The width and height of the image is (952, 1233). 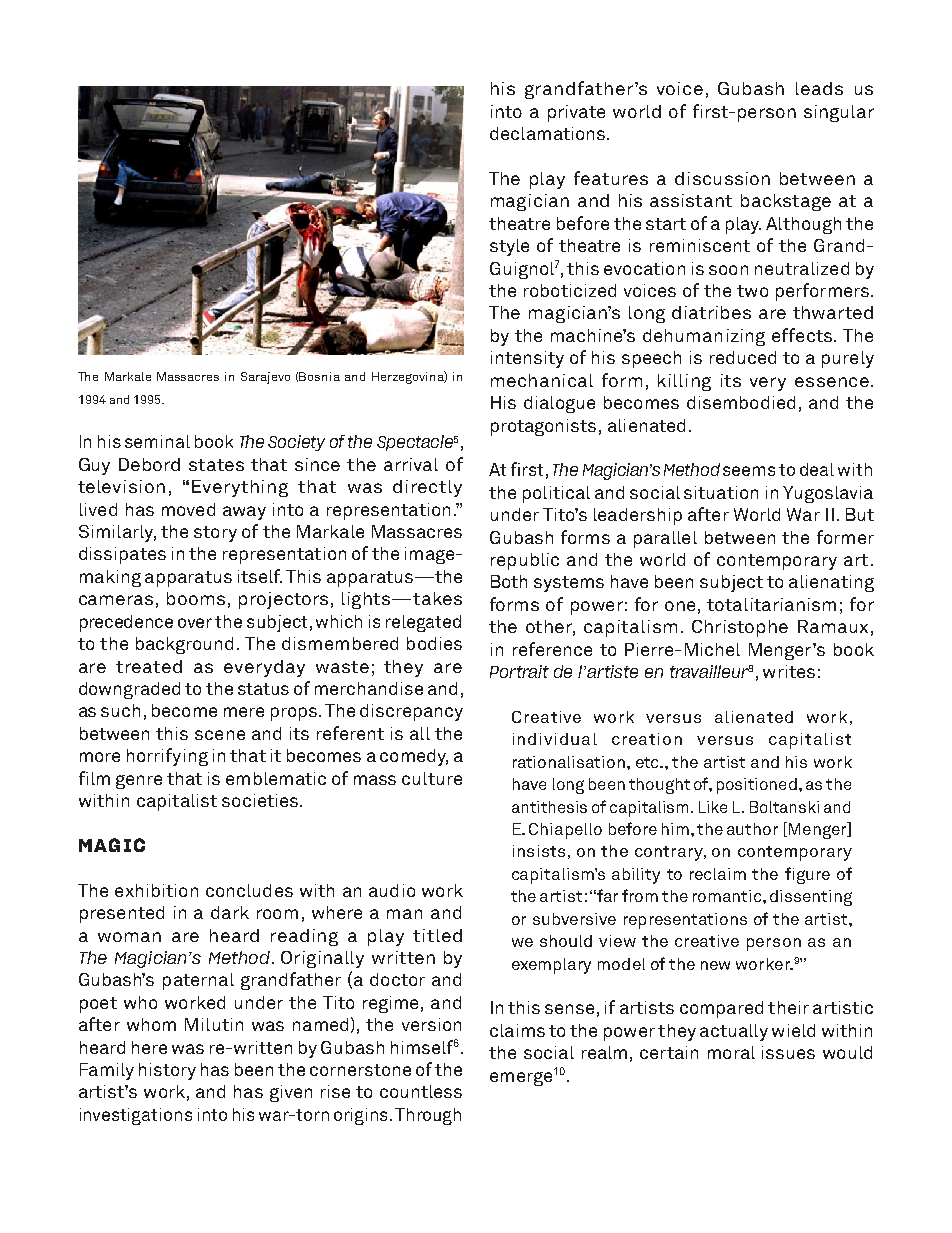 What do you see at coordinates (136, 1116) in the image?
I see `investigations` at bounding box center [136, 1116].
